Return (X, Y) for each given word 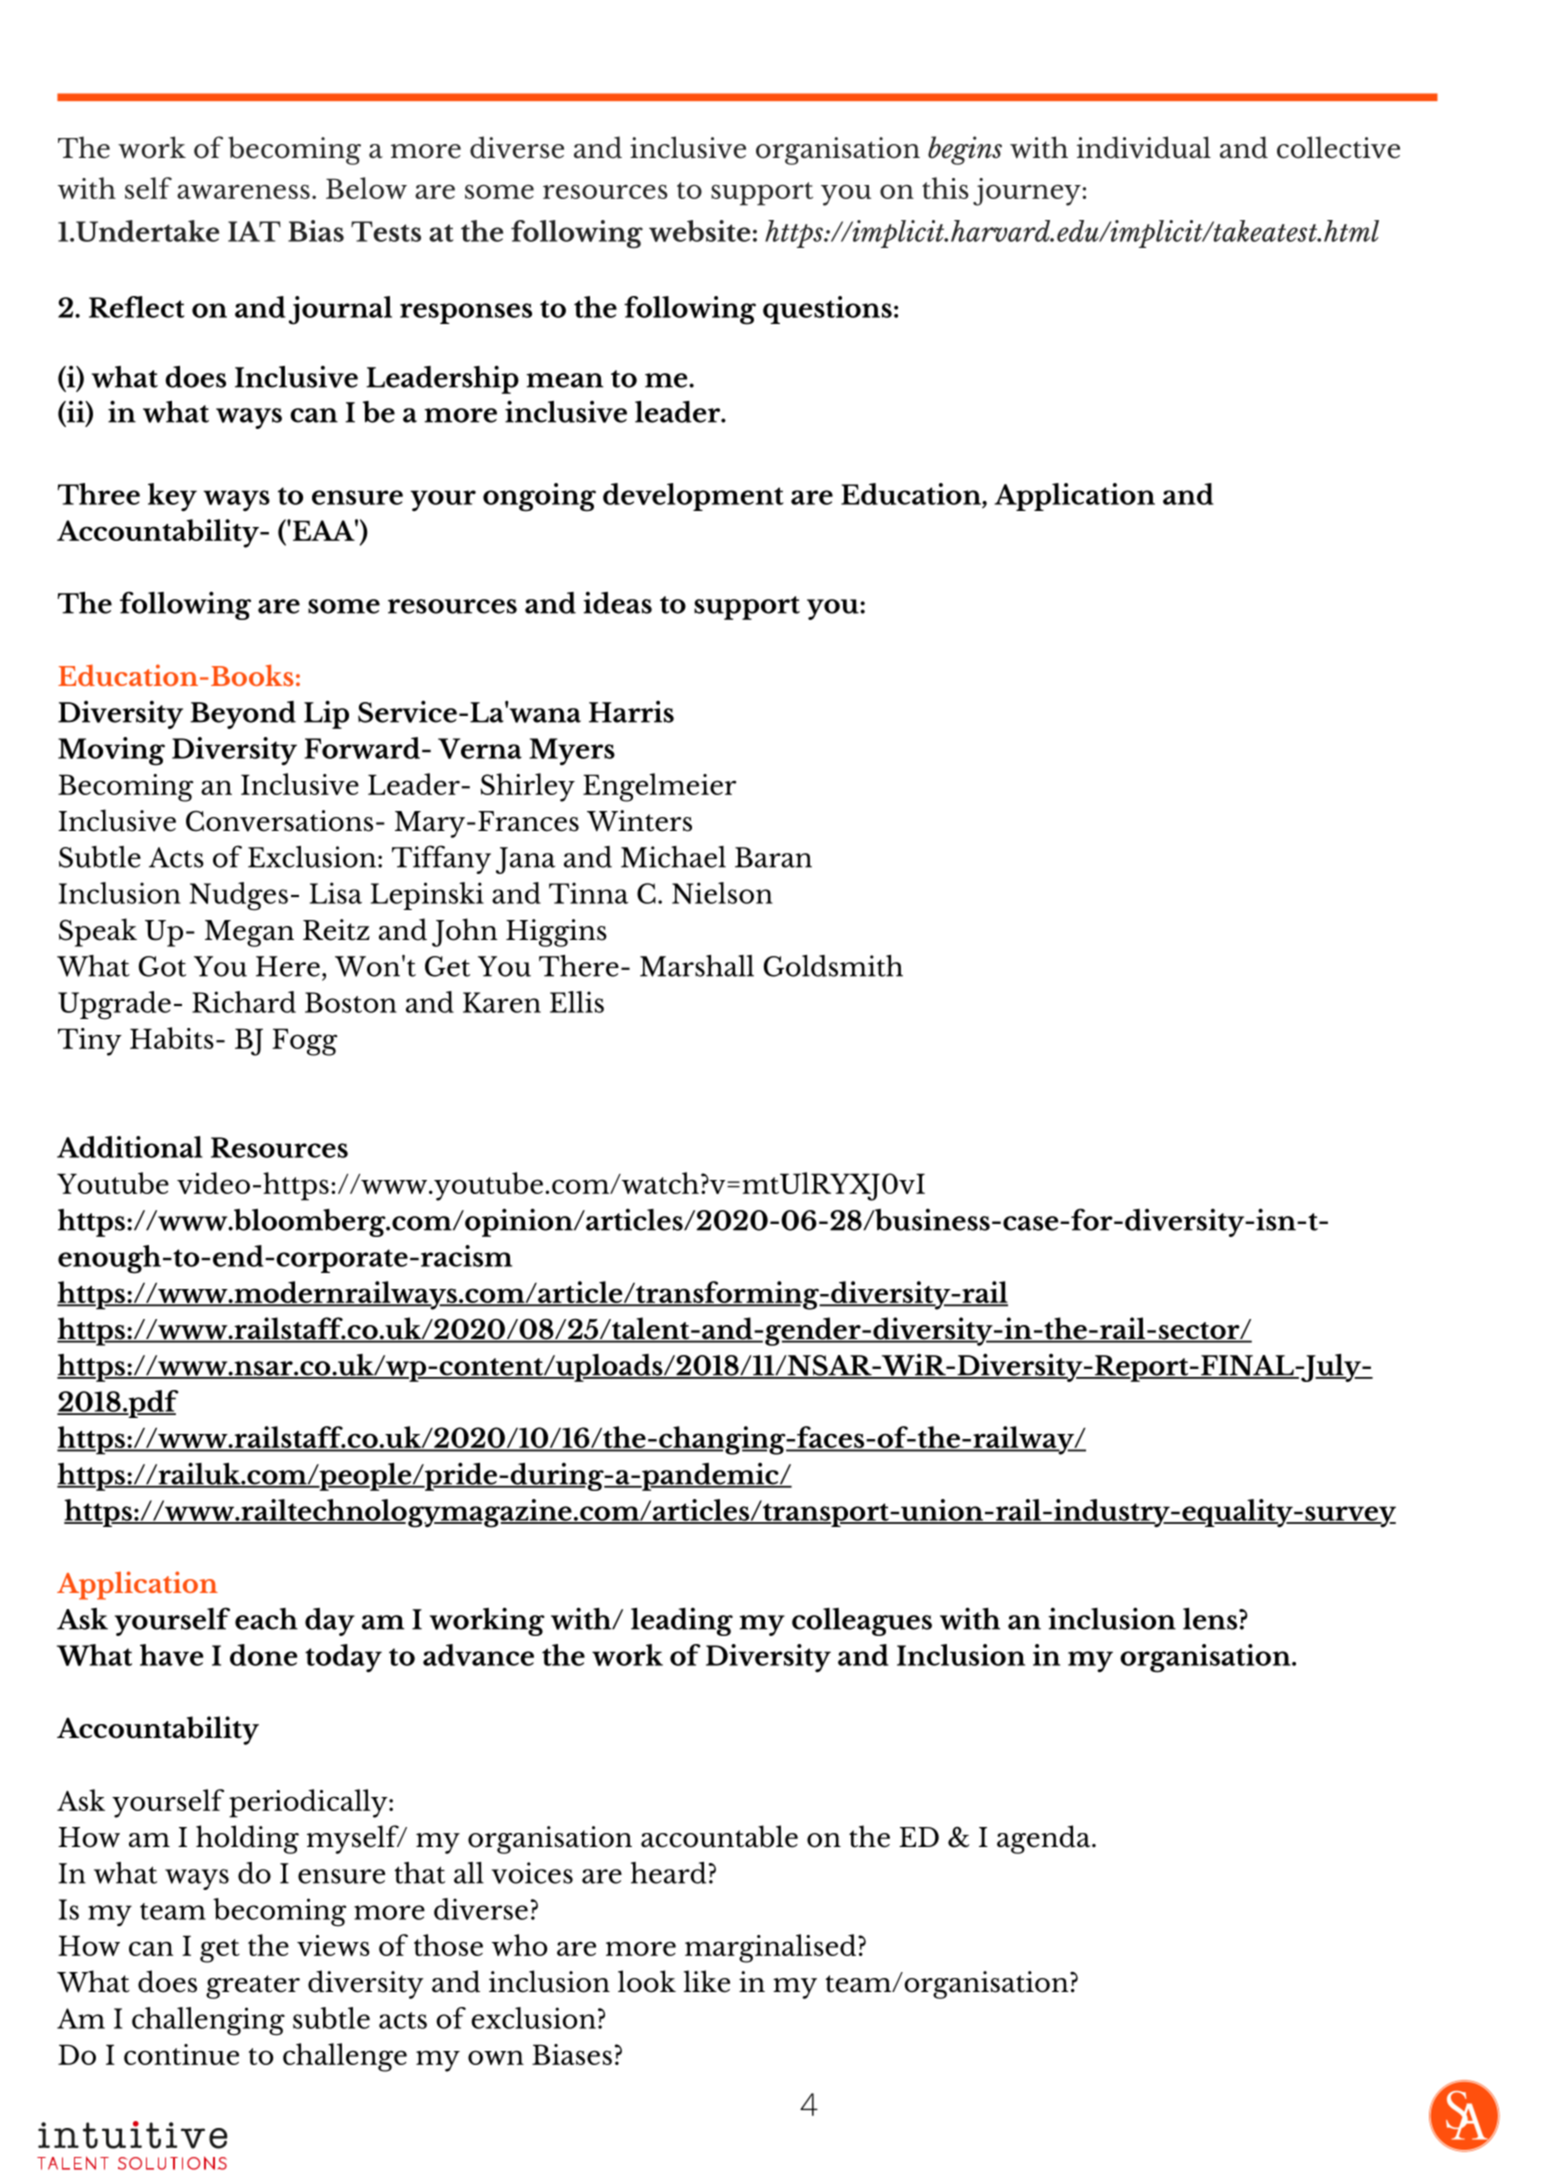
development (693, 497)
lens (1211, 1619)
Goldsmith (833, 966)
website (699, 231)
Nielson (722, 893)
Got (162, 966)
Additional (130, 1147)
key (172, 497)
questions (827, 310)
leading (682, 1621)
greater (253, 1987)
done (263, 1655)
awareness (243, 191)
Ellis (577, 1002)
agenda (1045, 1839)
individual (1144, 147)
